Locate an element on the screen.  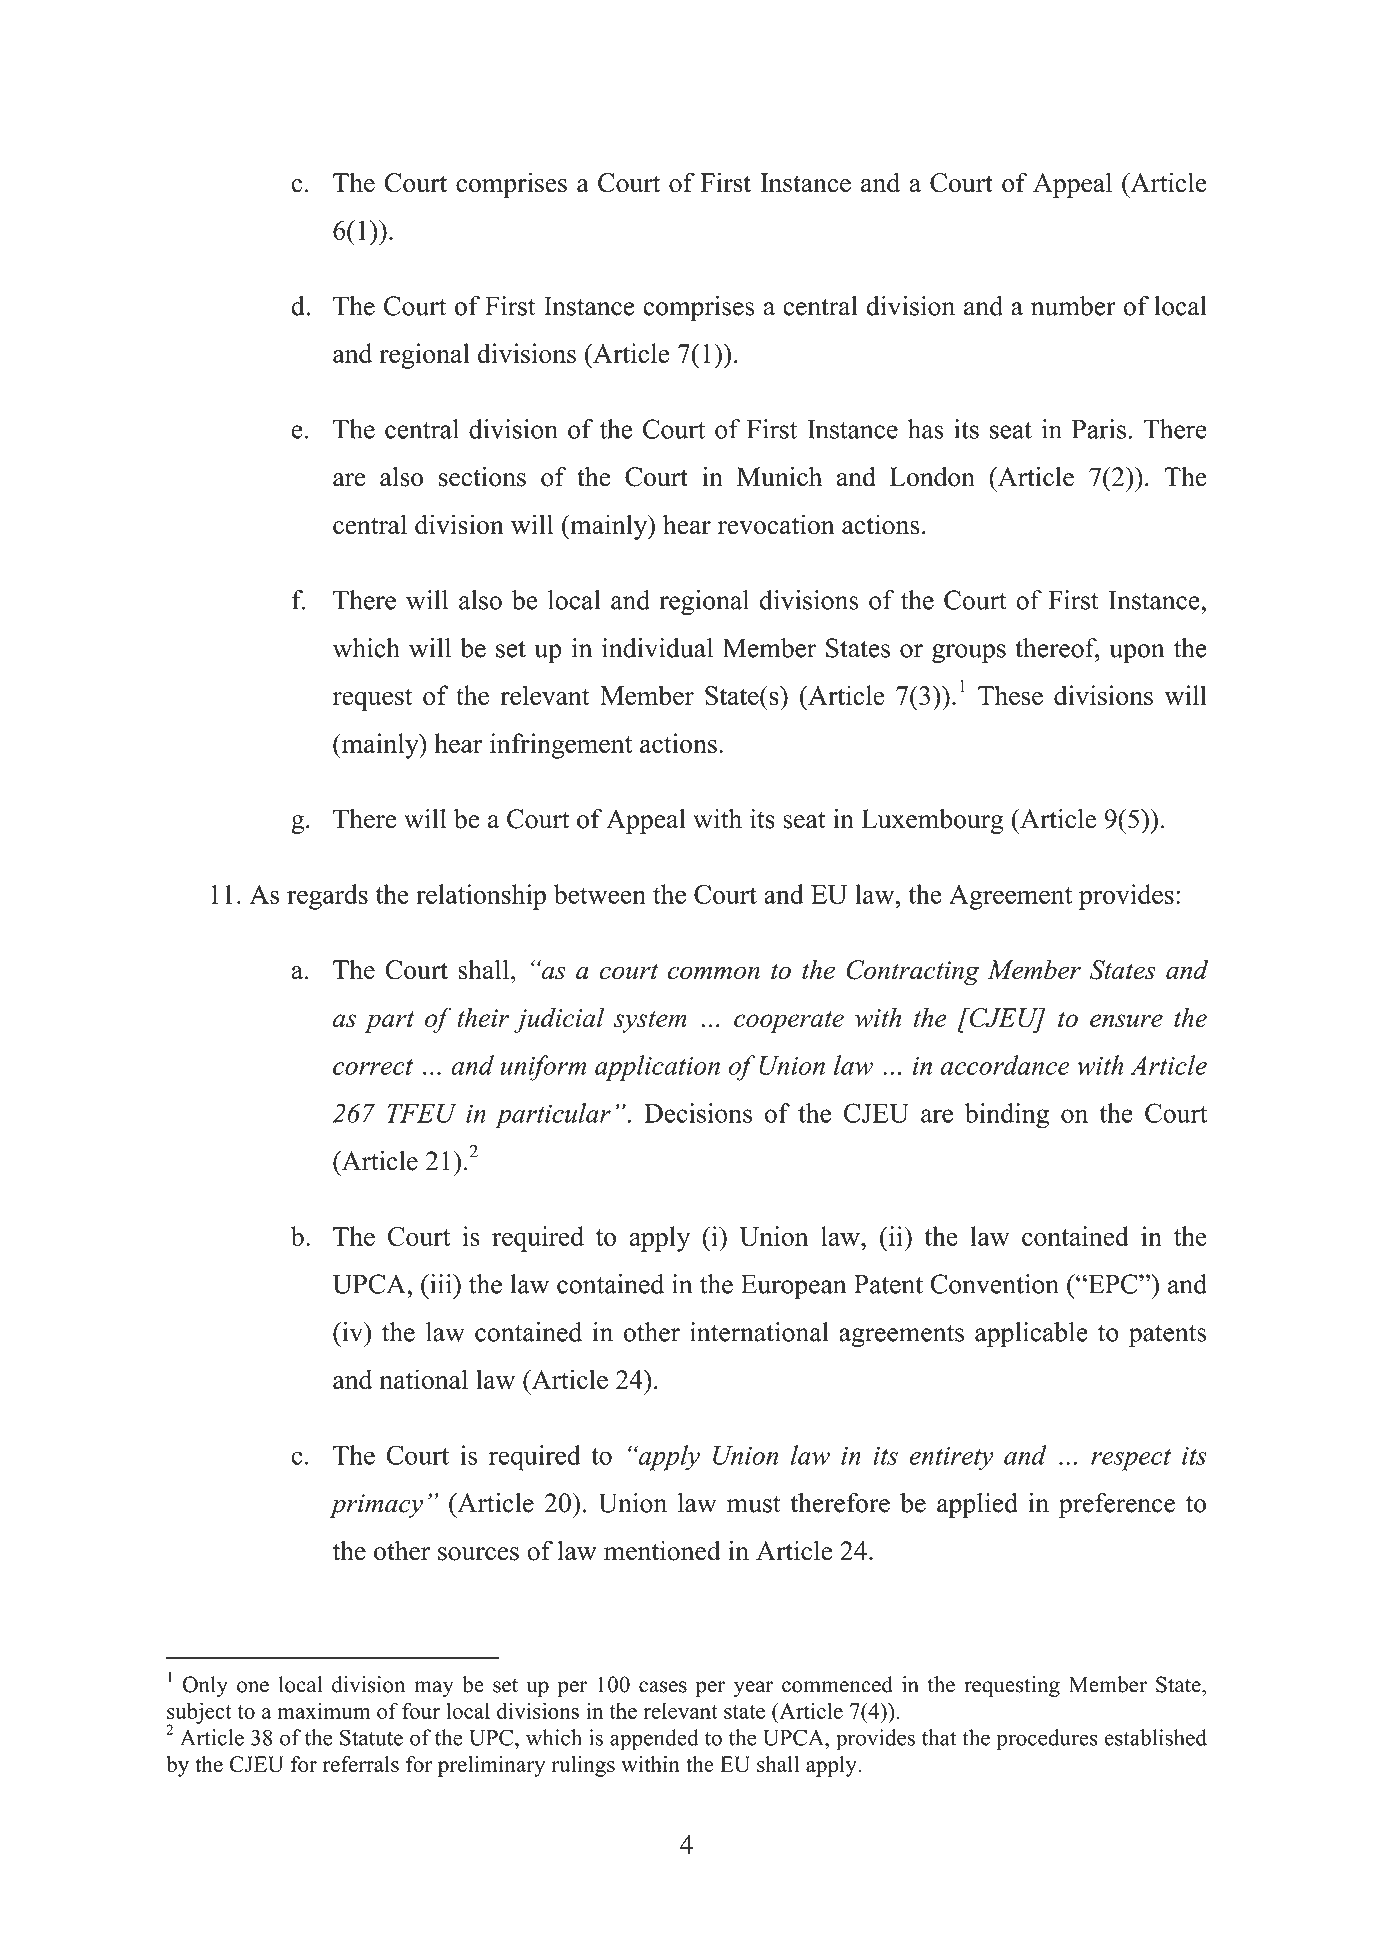
sections is located at coordinates (482, 476).
